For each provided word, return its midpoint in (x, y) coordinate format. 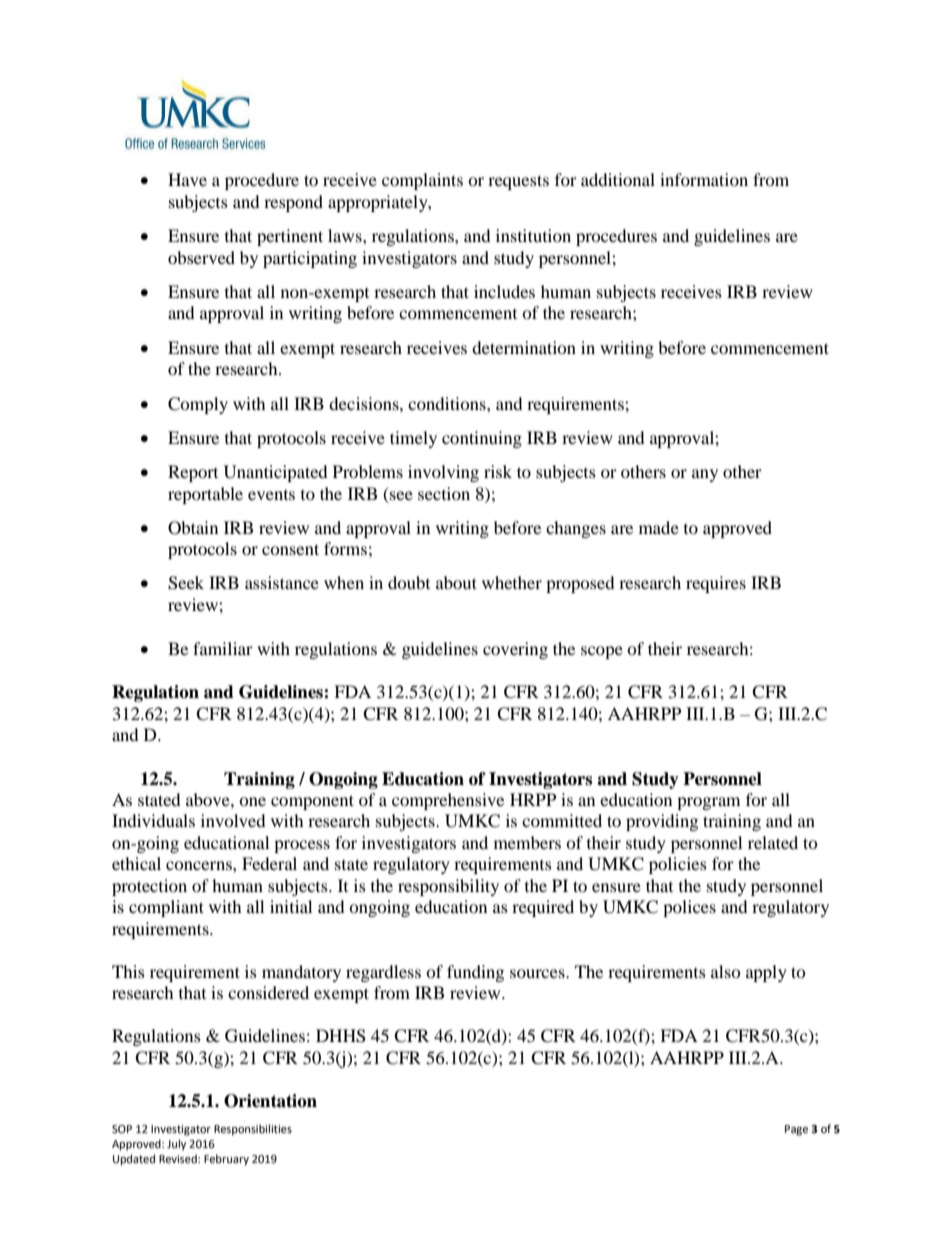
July (176, 1145)
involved (233, 820)
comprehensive (448, 801)
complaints (422, 181)
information (704, 179)
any (705, 475)
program (708, 803)
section (444, 493)
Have (187, 179)
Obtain (193, 528)
